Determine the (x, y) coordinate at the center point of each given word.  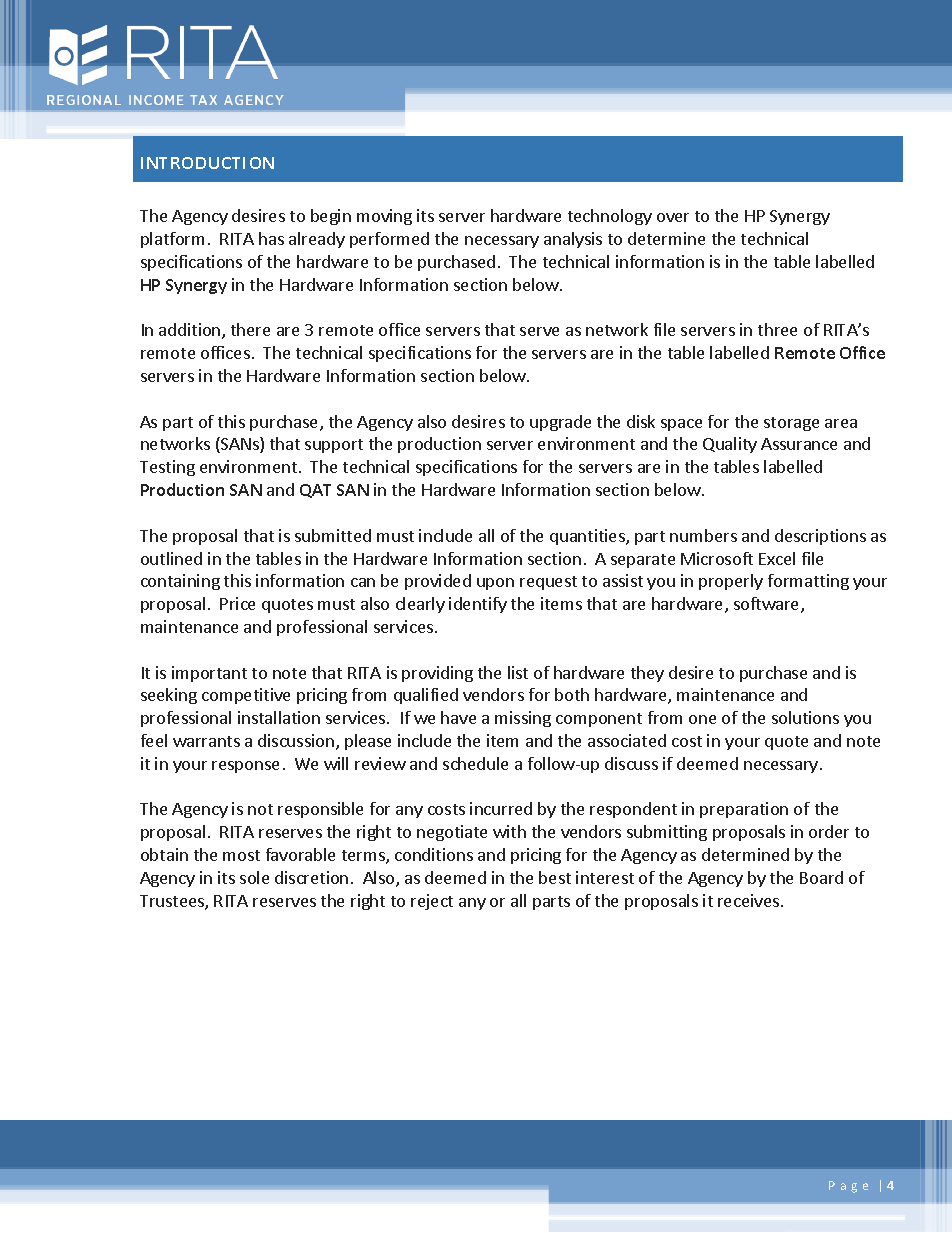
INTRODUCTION (207, 163)
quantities (588, 537)
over (673, 217)
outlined (171, 558)
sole (254, 877)
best (555, 877)
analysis (573, 240)
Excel (777, 558)
